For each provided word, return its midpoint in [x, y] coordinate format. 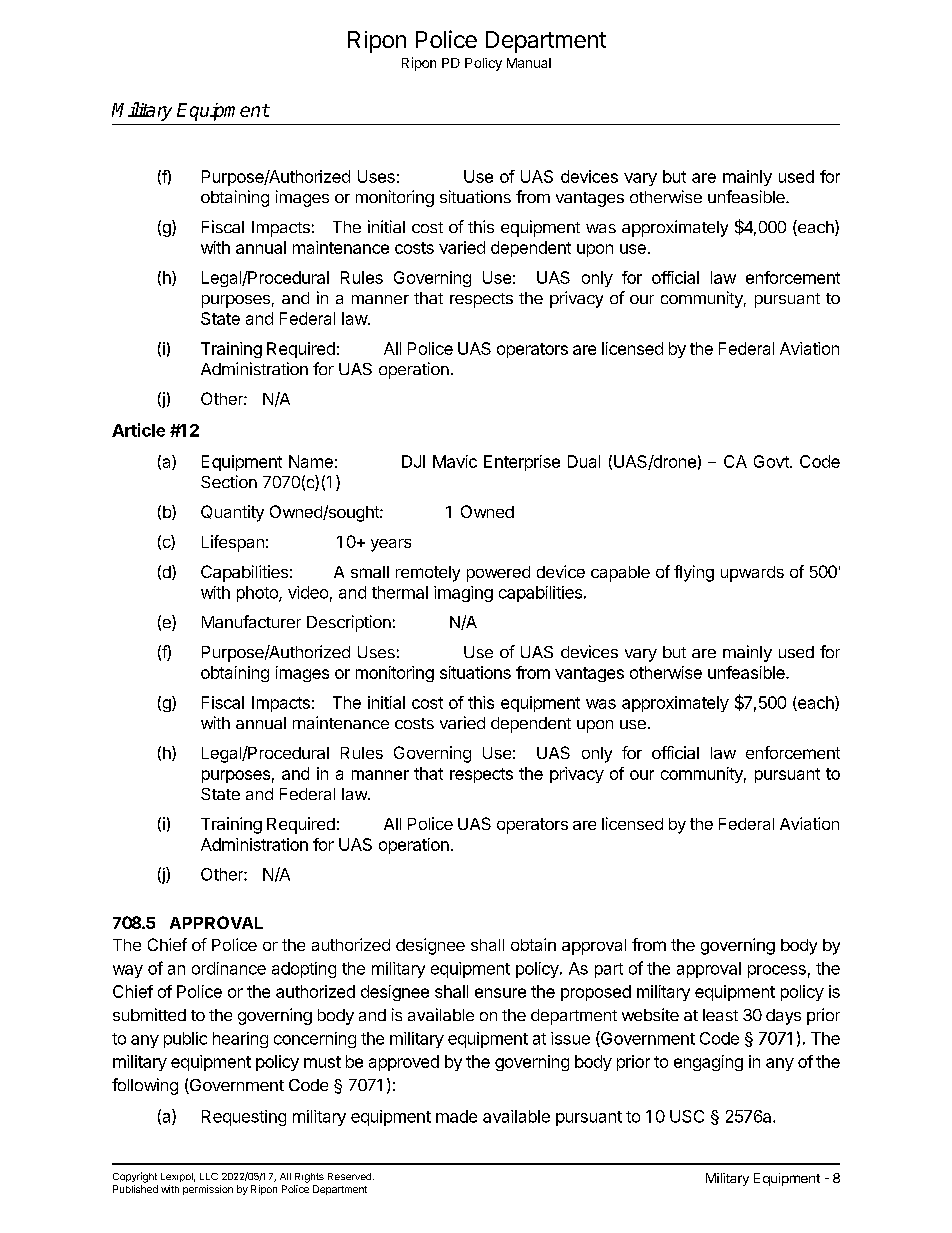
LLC [209, 1176]
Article [138, 430]
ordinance [229, 968]
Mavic [455, 461]
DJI [413, 461]
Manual [529, 63]
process [777, 971]
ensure [500, 993]
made [456, 1116]
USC [687, 1116]
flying [694, 573]
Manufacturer [251, 621]
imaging [463, 594]
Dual [584, 461]
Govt [772, 461]
